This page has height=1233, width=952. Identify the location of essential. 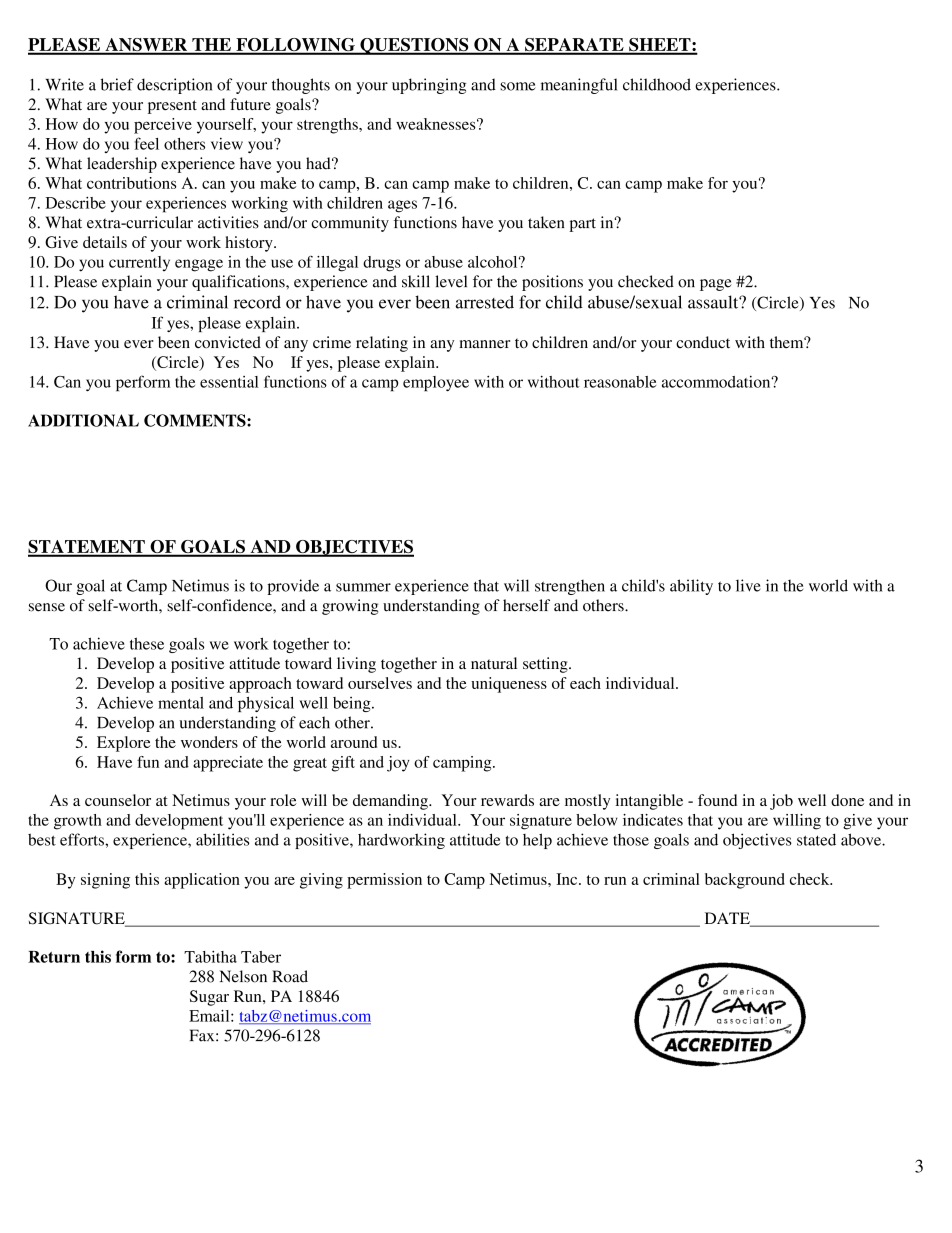
(229, 382).
